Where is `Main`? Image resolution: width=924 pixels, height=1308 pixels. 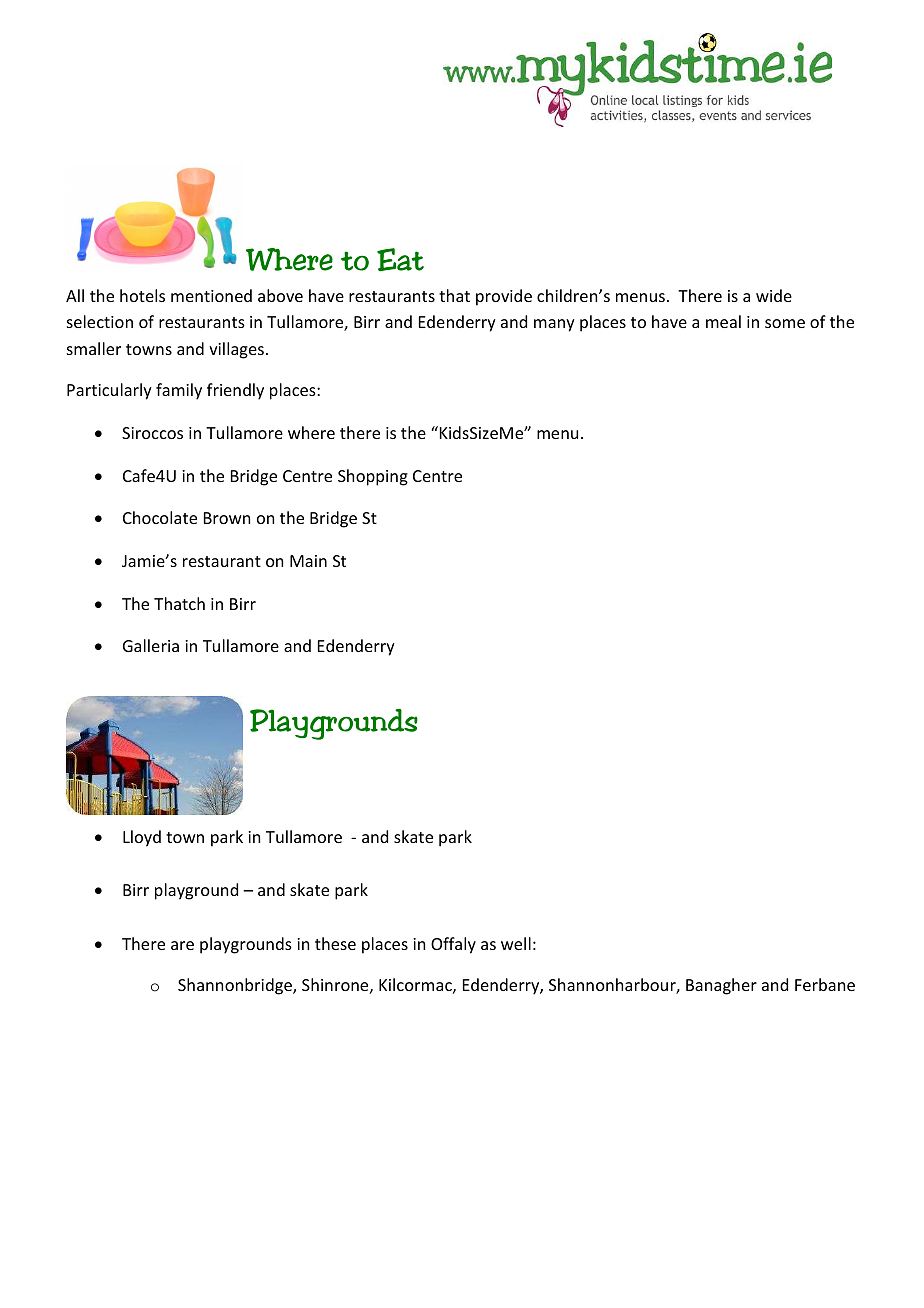
Main is located at coordinates (308, 561).
